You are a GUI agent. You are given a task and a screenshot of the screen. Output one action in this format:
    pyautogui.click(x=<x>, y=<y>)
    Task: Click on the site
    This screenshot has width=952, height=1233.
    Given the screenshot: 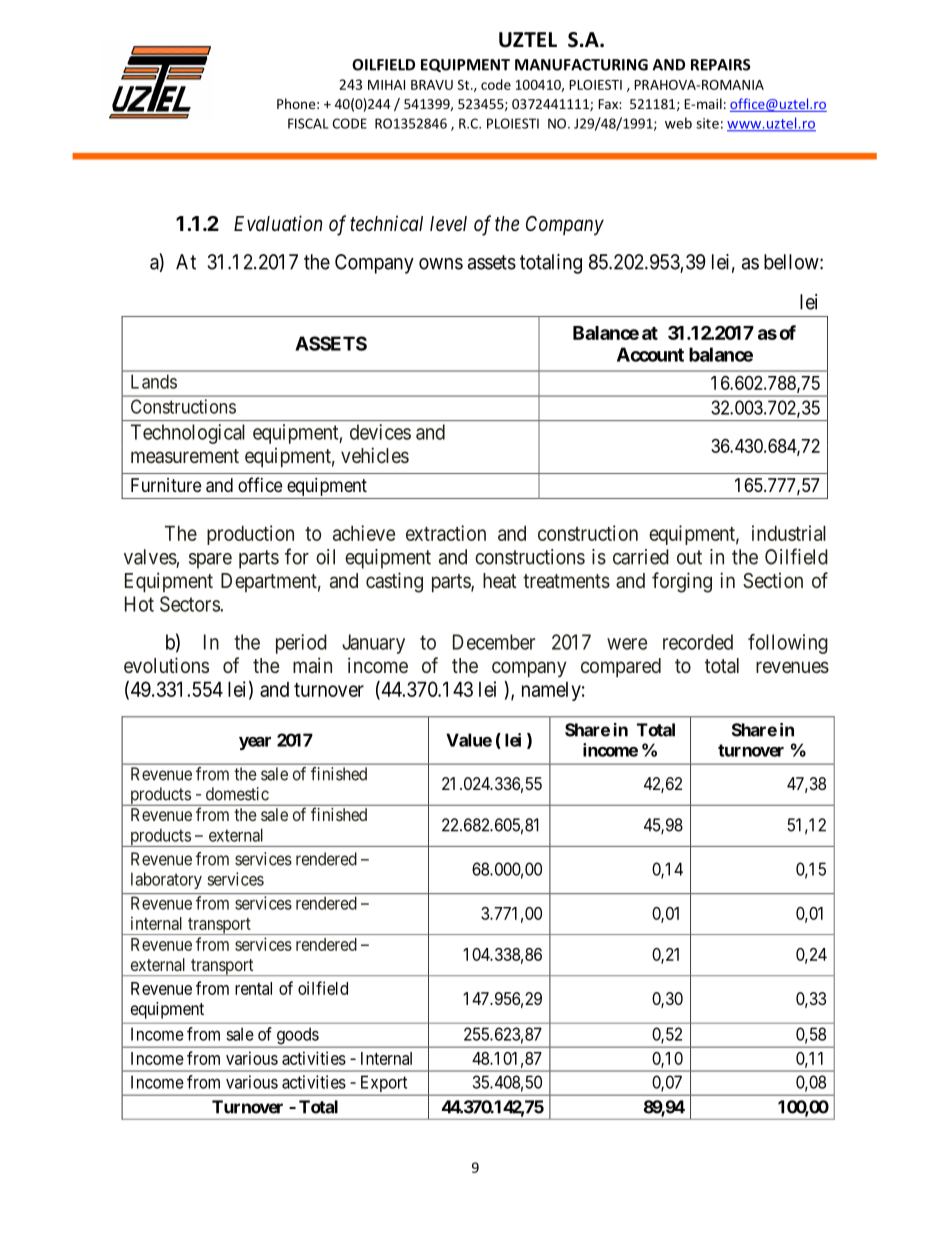 What is the action you would take?
    pyautogui.click(x=707, y=123)
